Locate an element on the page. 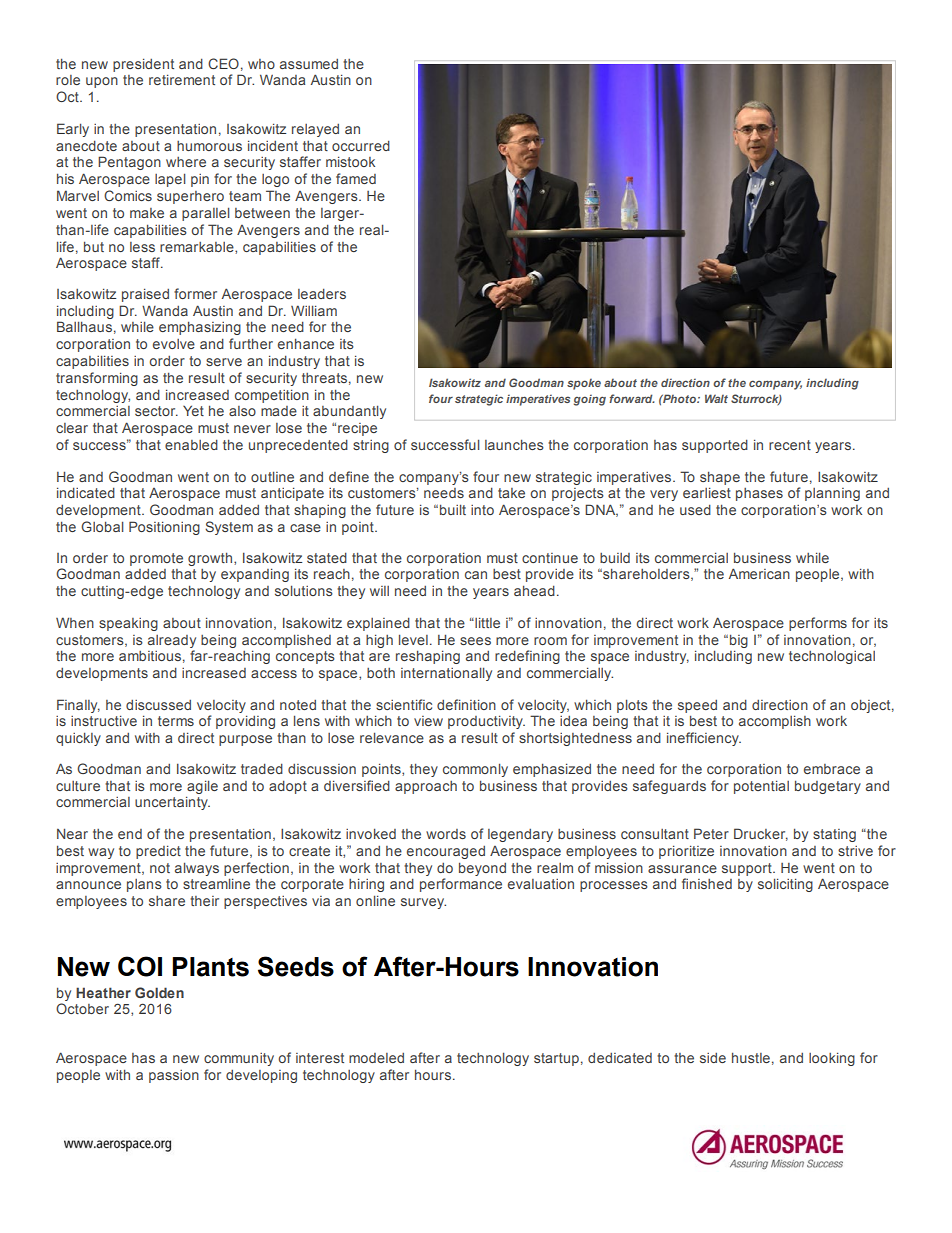  passion is located at coordinates (174, 1076).
